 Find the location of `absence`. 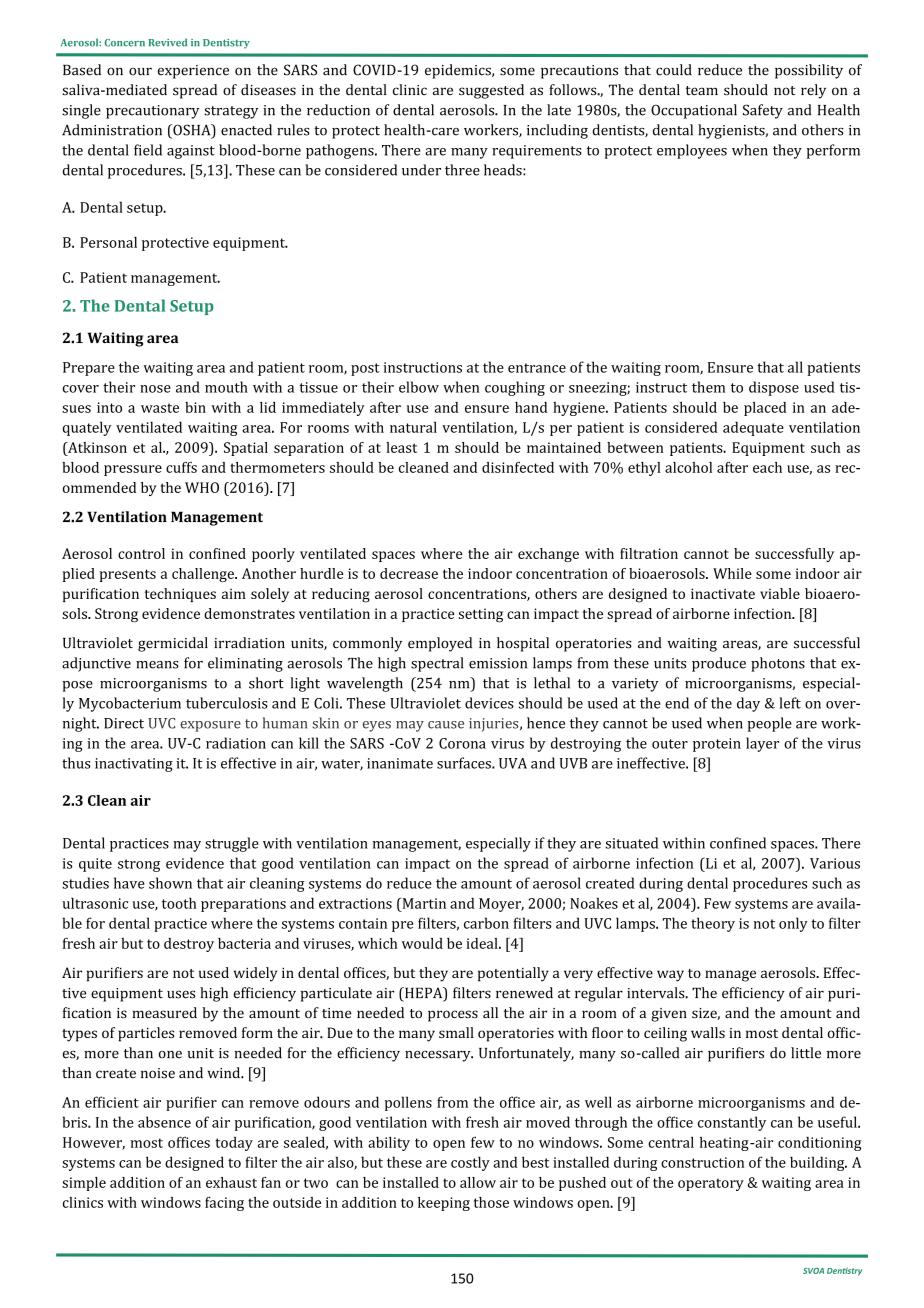

absence is located at coordinates (164, 1122).
